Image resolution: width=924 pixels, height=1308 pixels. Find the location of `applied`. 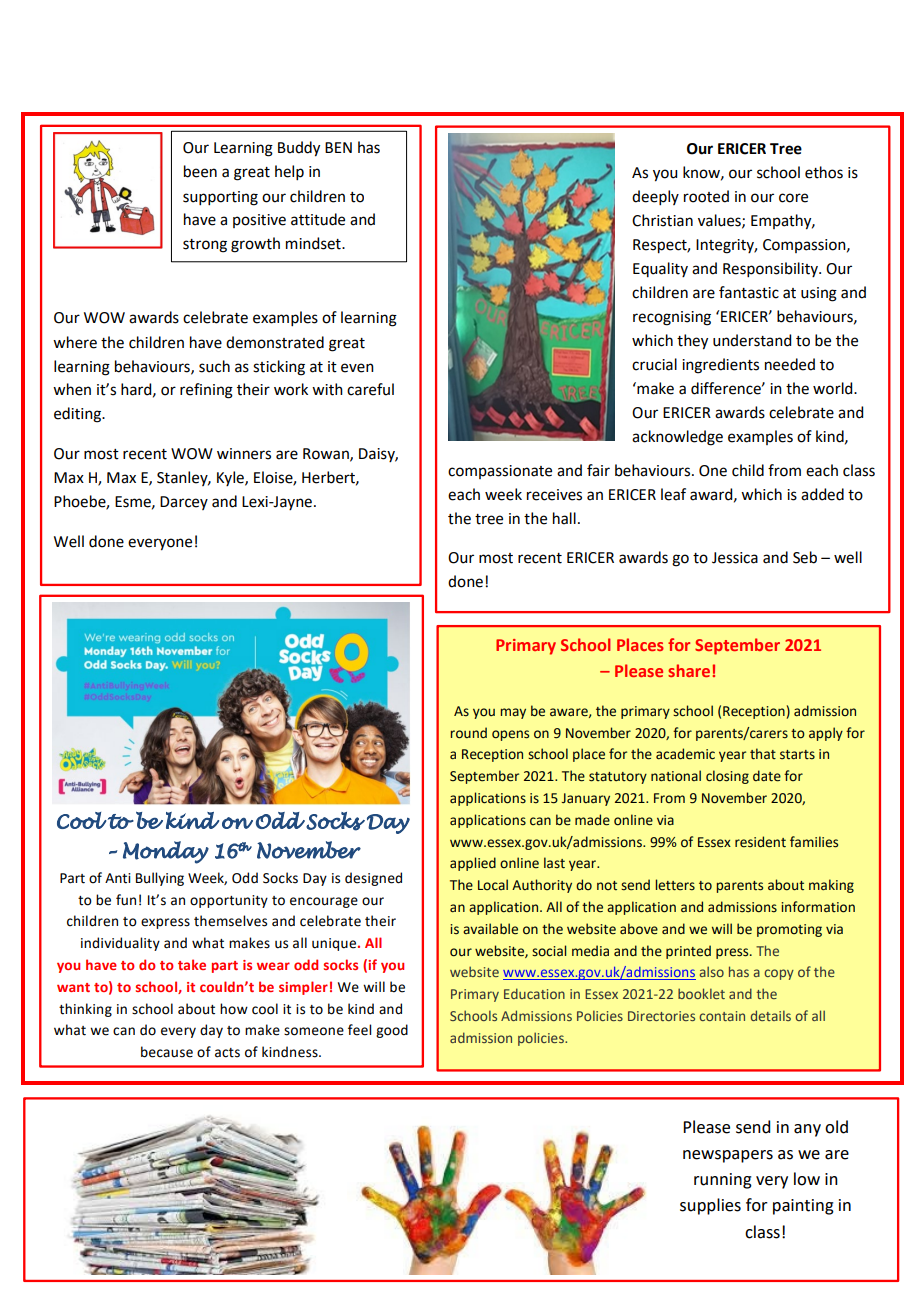

applied is located at coordinates (473, 864).
